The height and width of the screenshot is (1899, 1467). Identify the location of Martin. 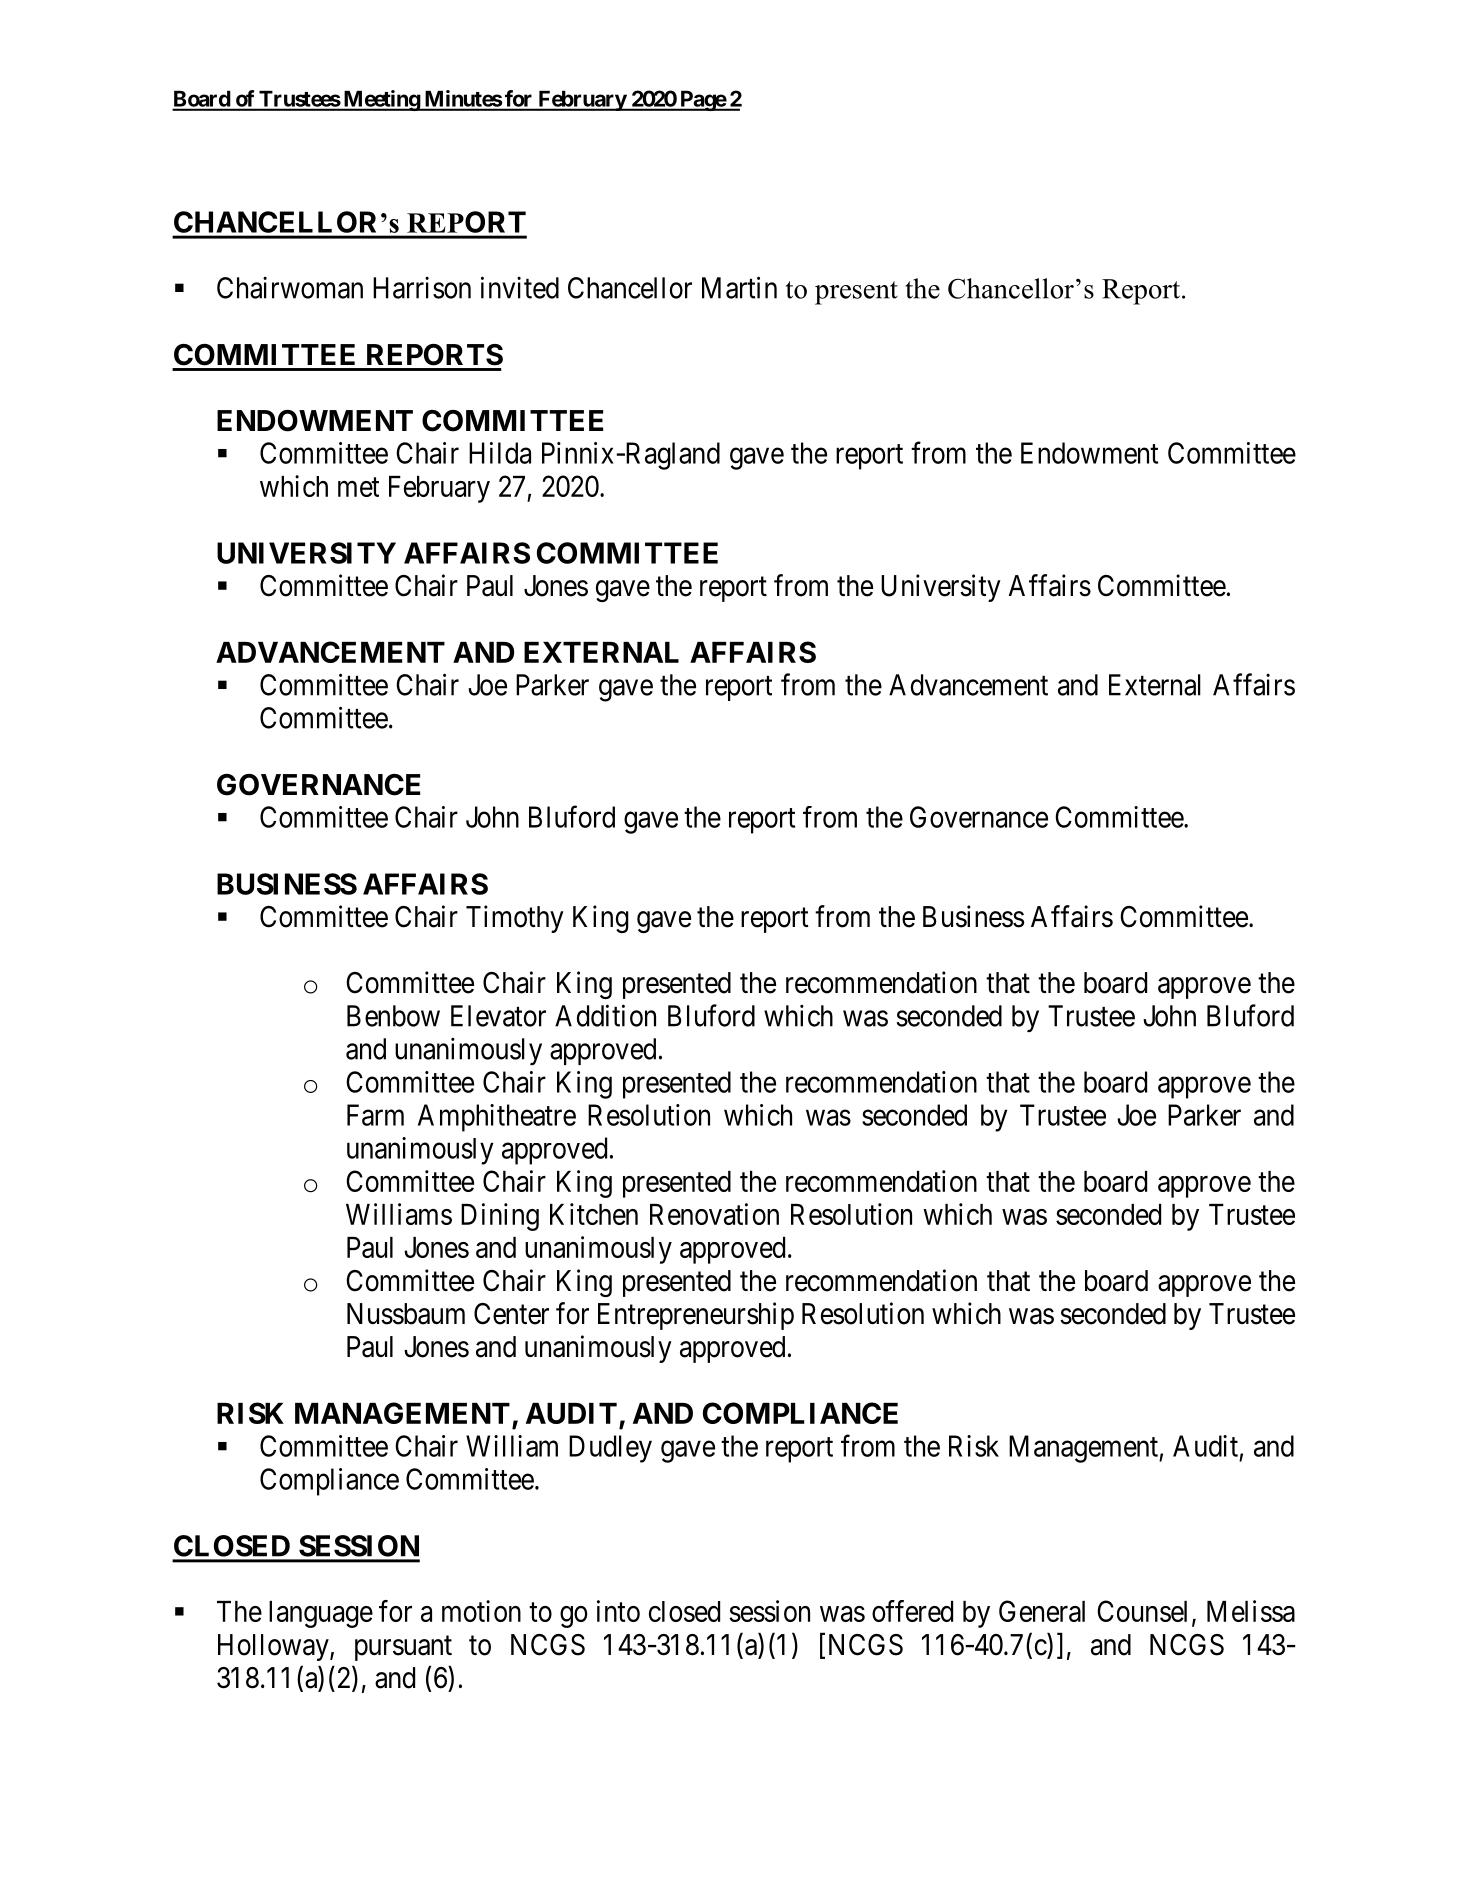
(739, 287).
